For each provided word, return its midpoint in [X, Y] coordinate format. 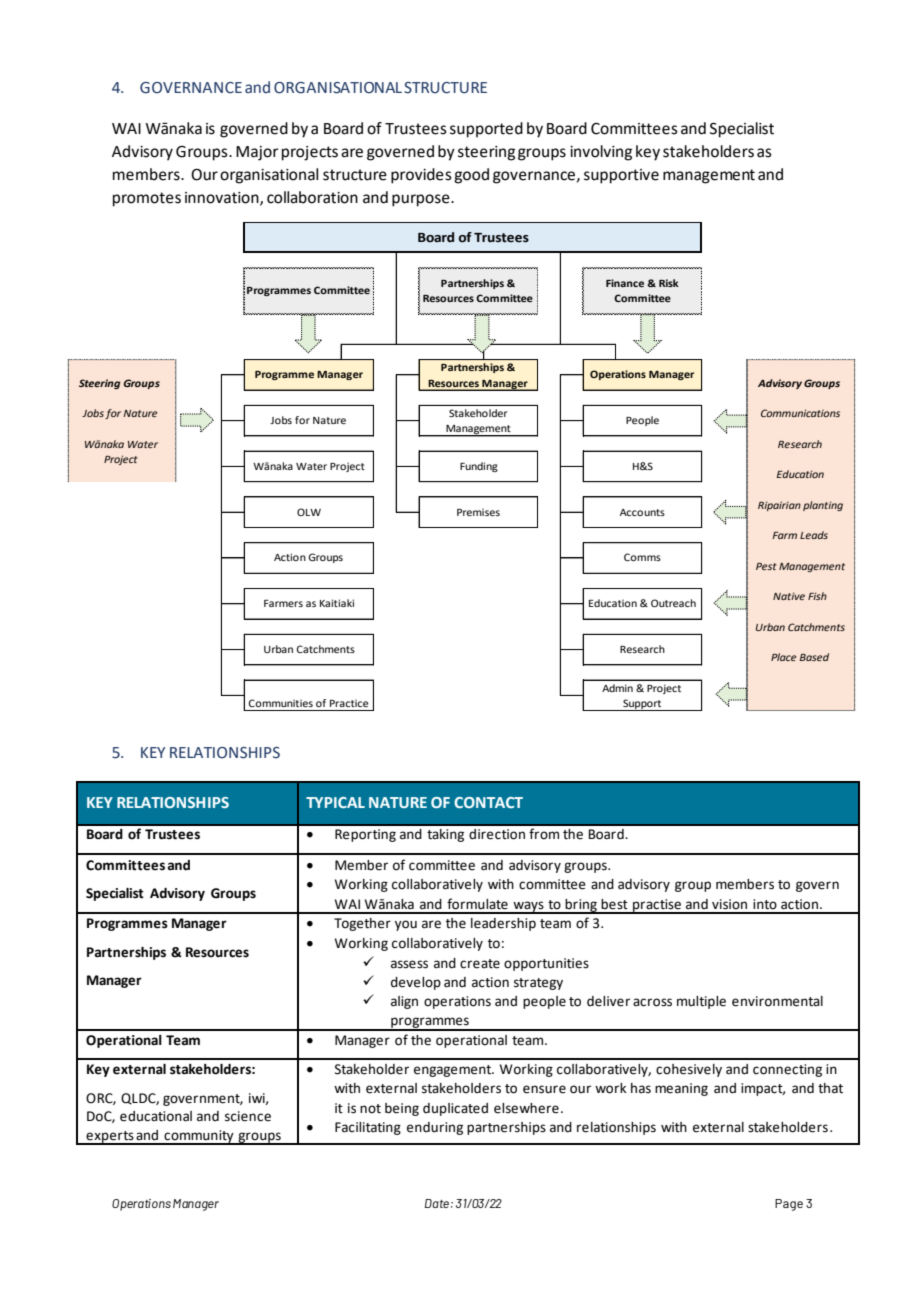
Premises [478, 512]
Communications [800, 413]
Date [437, 1203]
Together [362, 924]
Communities [280, 703]
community [199, 1137]
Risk [669, 283]
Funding [479, 467]
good [471, 176]
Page [789, 1205]
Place [783, 657]
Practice [349, 703]
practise [657, 906]
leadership [503, 924]
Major [257, 153]
